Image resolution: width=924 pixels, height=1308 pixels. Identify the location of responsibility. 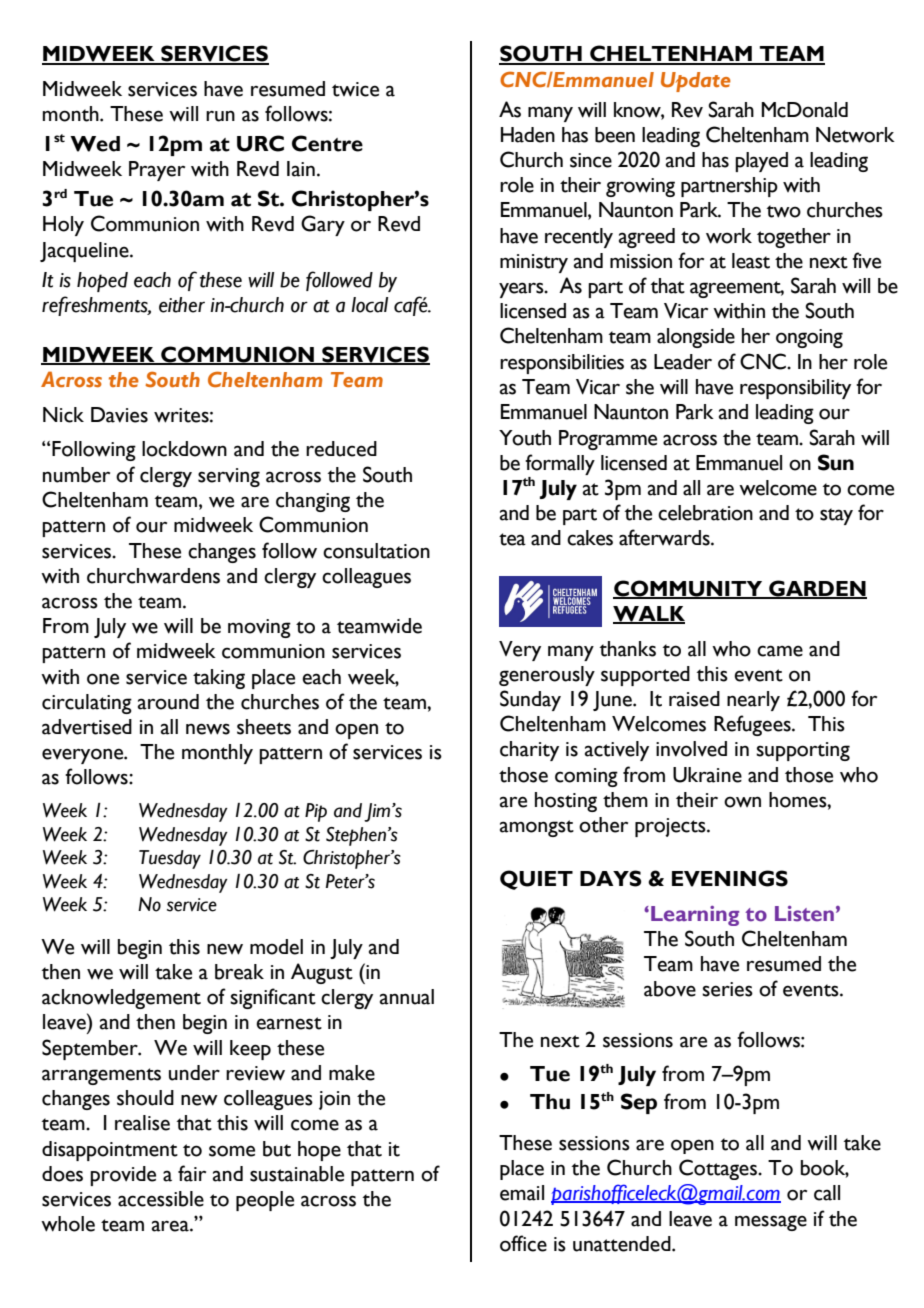
(795, 389).
